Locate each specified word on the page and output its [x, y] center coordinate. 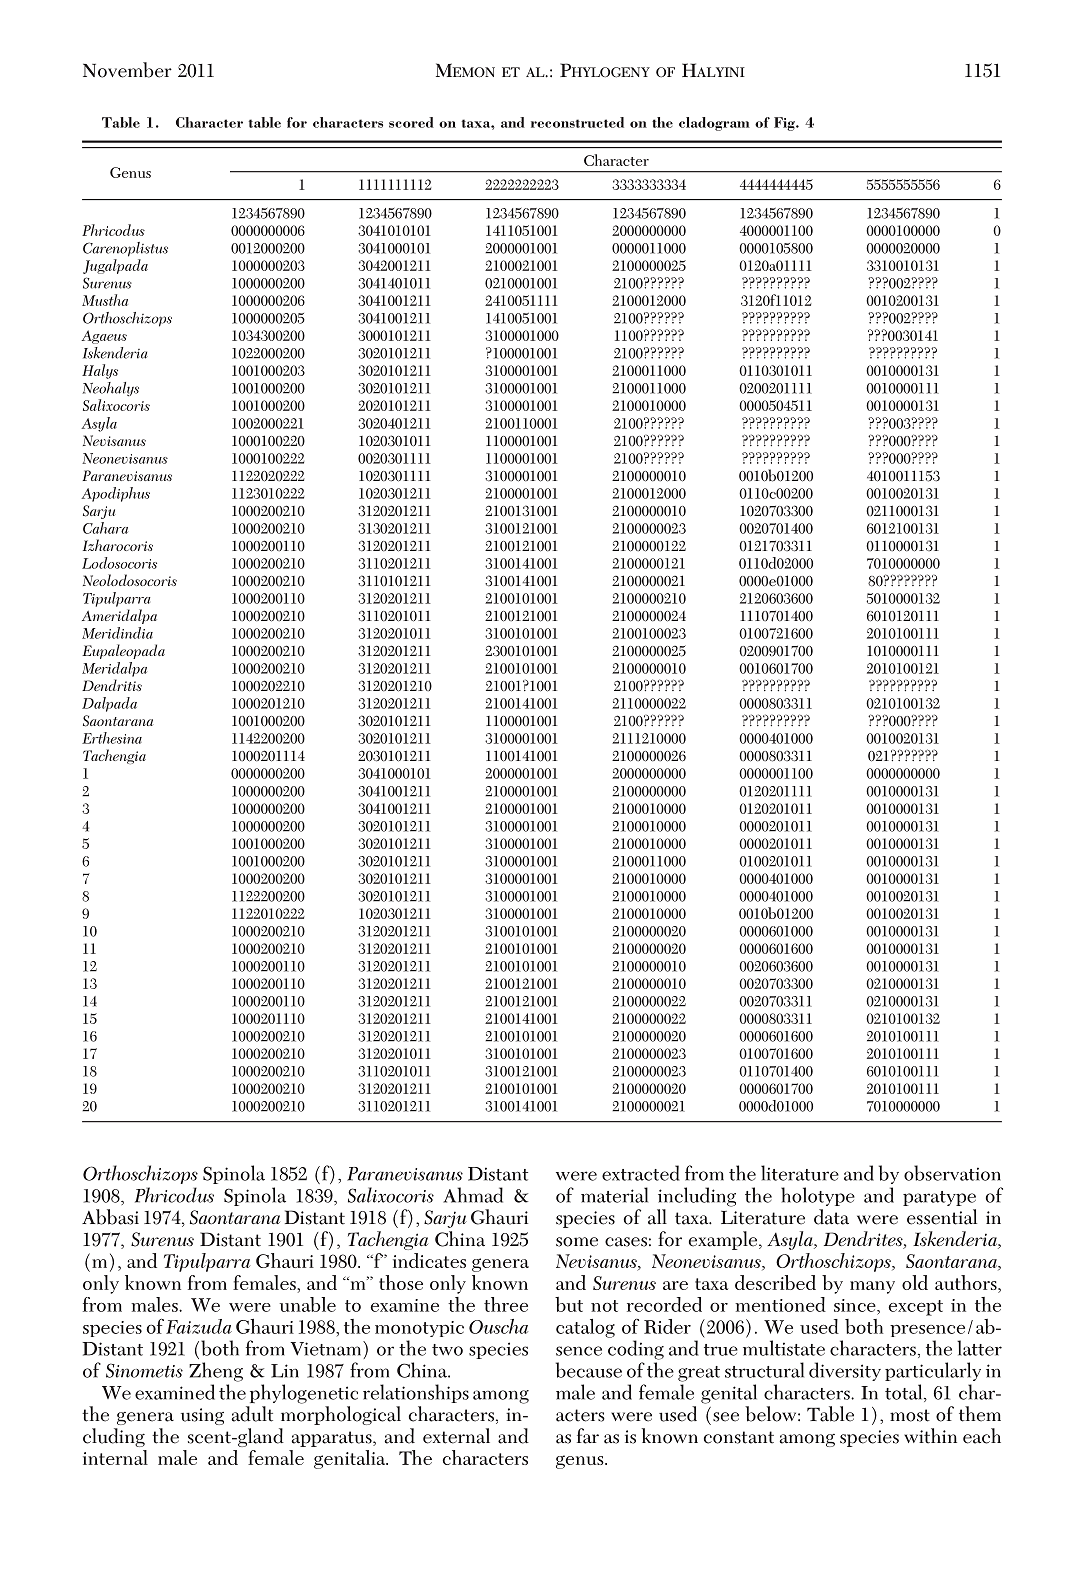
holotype [818, 1196]
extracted [641, 1173]
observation [952, 1173]
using [202, 1416]
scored [411, 122]
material [614, 1195]
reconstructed [577, 122]
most [910, 1415]
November [127, 70]
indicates [429, 1260]
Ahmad [473, 1195]
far [588, 1436]
